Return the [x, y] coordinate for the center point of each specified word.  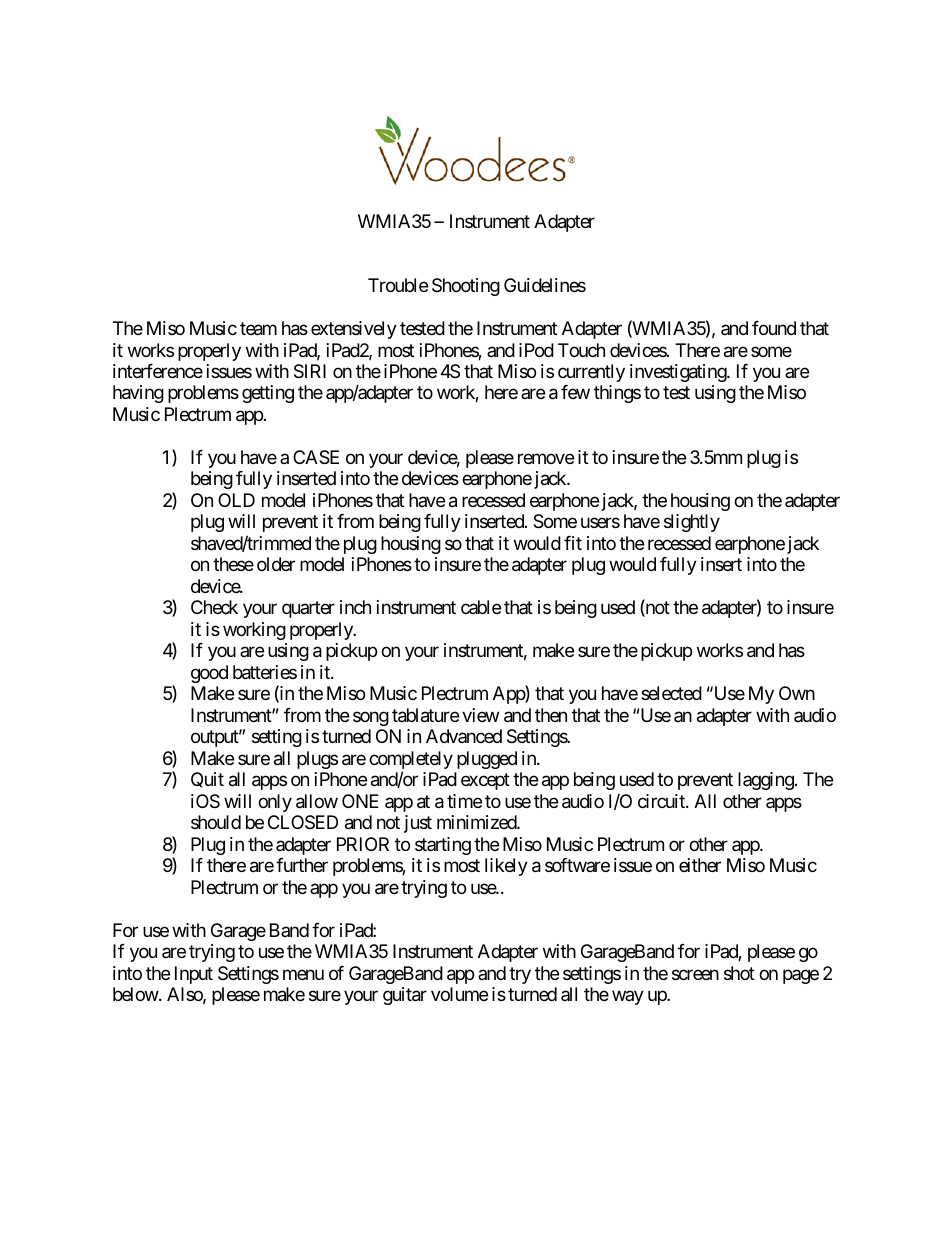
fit [573, 543]
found [774, 328]
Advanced [464, 736]
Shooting [466, 287]
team [258, 329]
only [275, 803]
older [276, 564]
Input [194, 975]
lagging [766, 781]
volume [459, 994]
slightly [692, 523]
